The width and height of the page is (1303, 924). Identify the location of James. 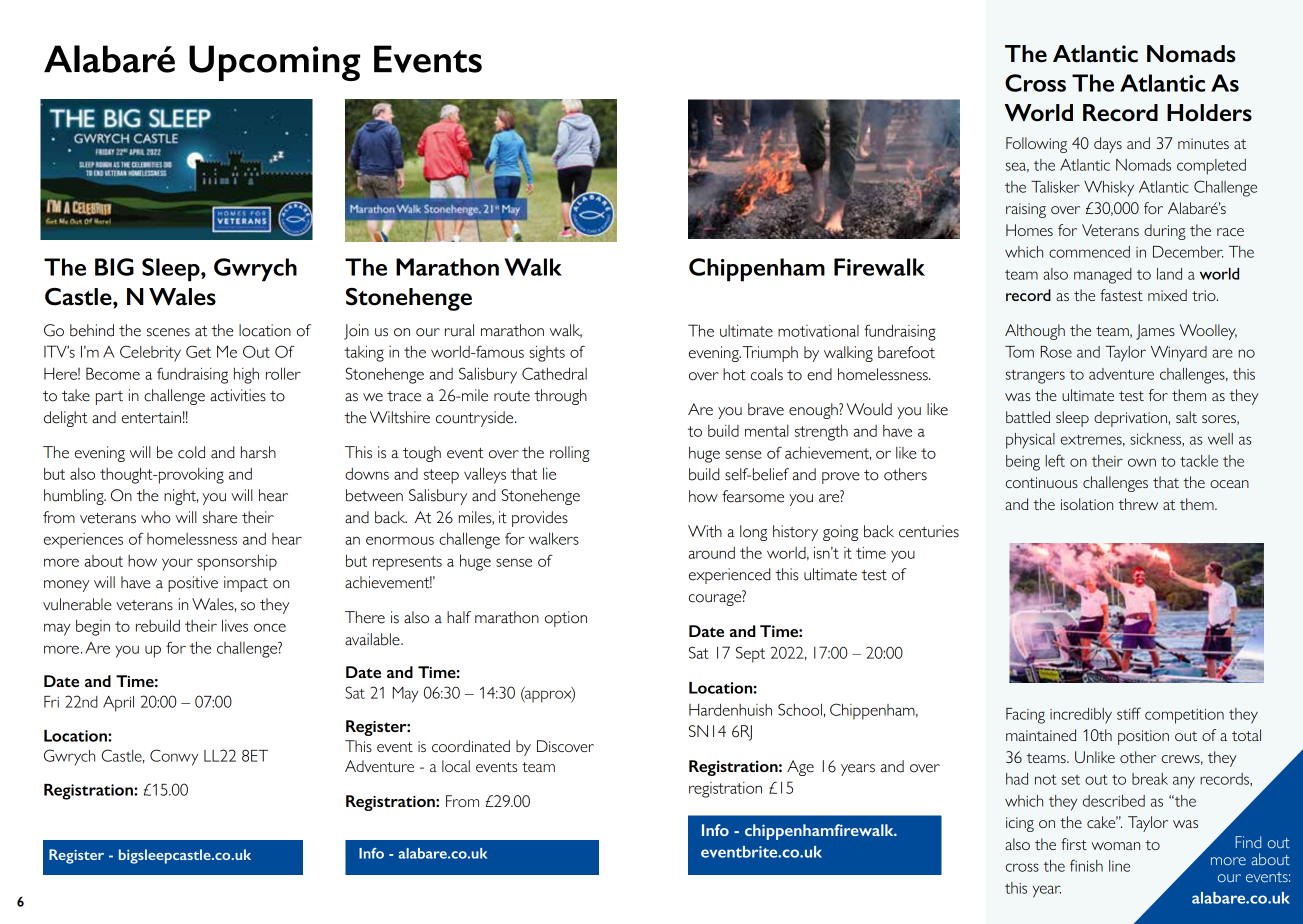
(1155, 332).
